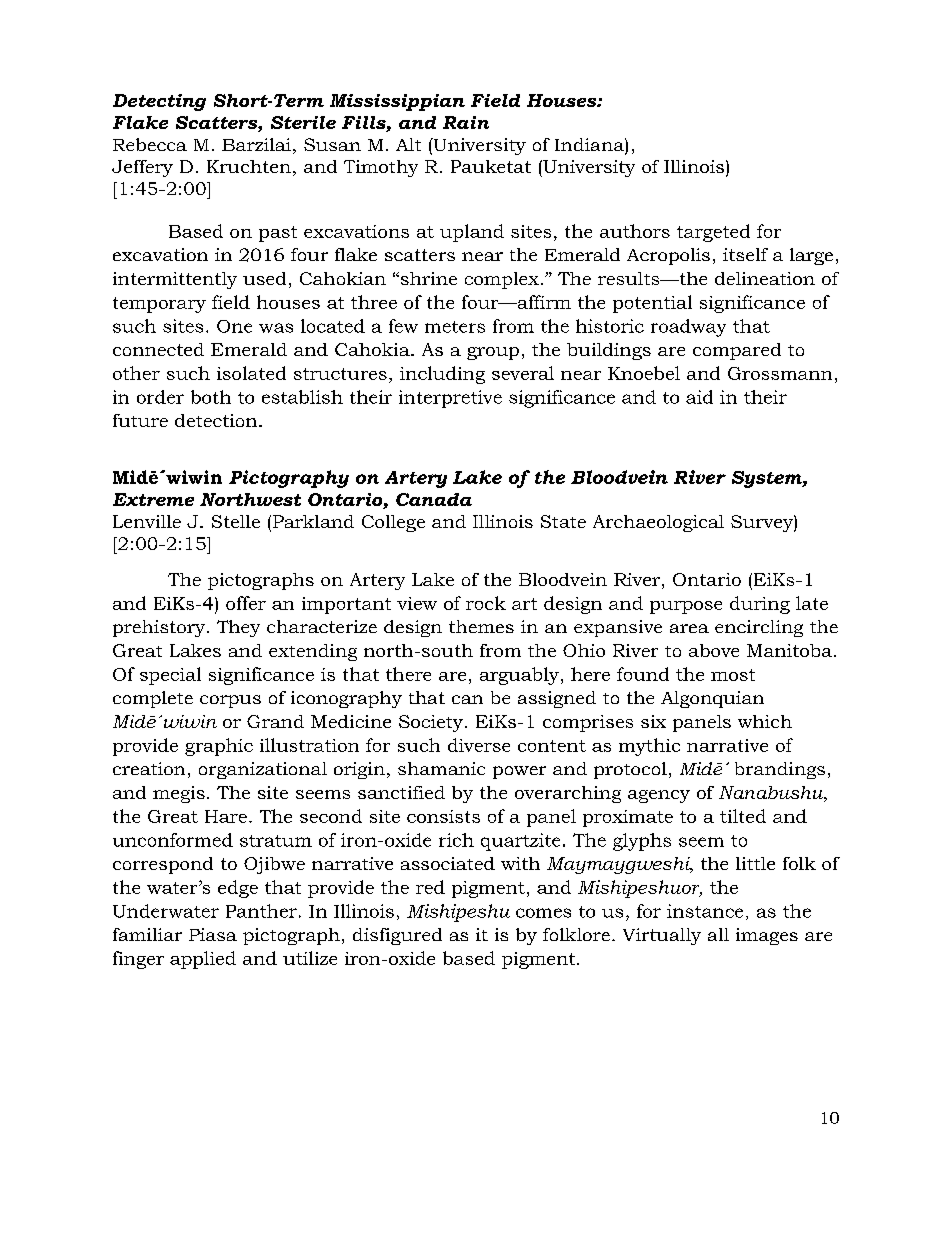 The width and height of the screenshot is (952, 1233). What do you see at coordinates (466, 122) in the screenshot?
I see `Rain` at bounding box center [466, 122].
